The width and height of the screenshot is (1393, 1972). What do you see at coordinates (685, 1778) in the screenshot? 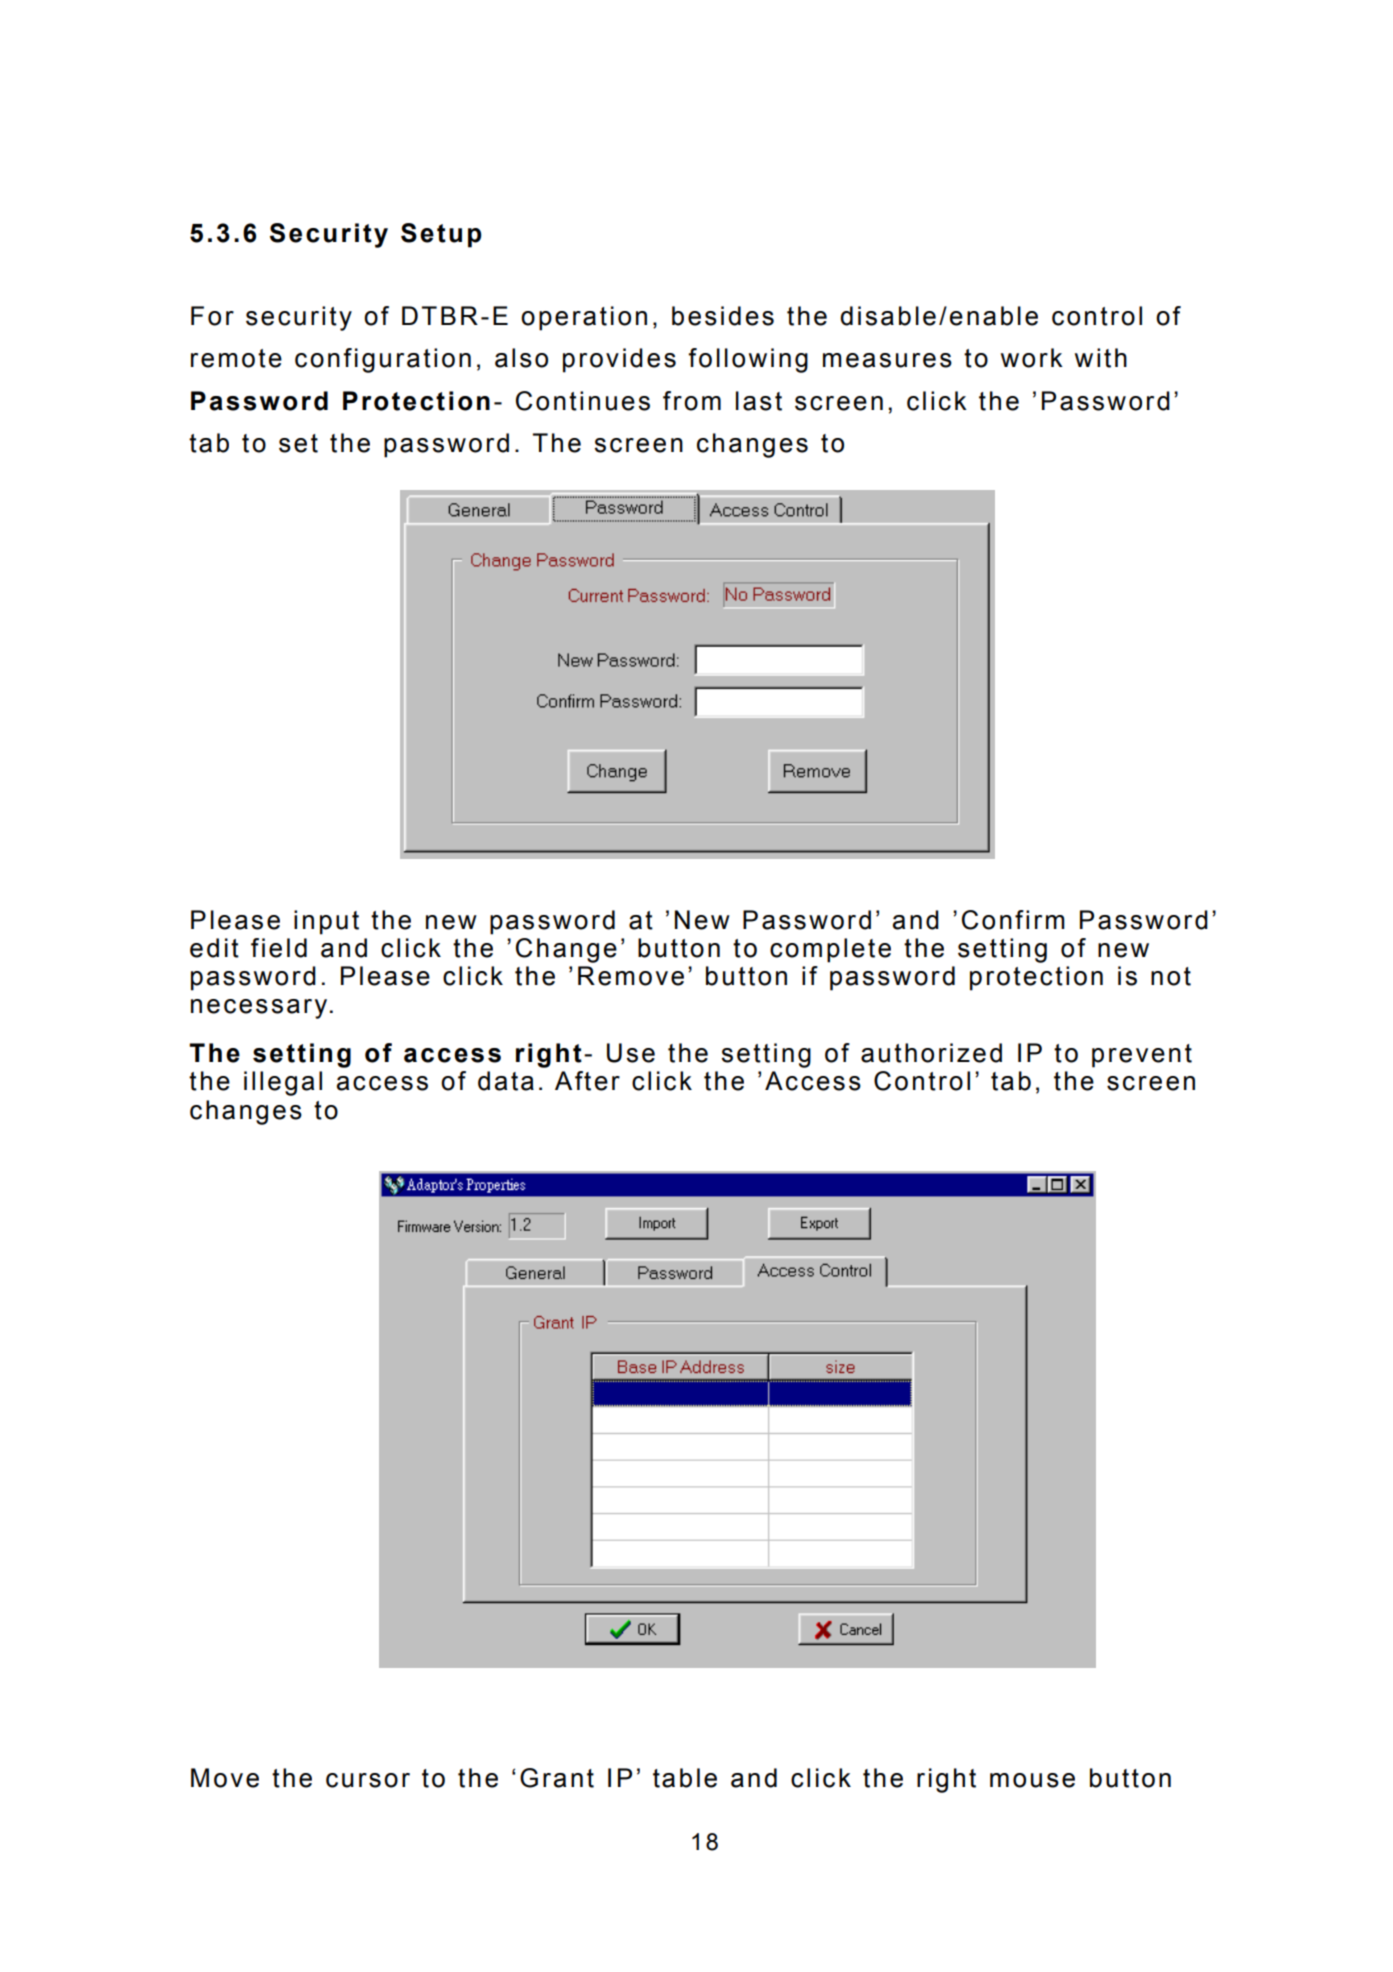
I see `table` at bounding box center [685, 1778].
